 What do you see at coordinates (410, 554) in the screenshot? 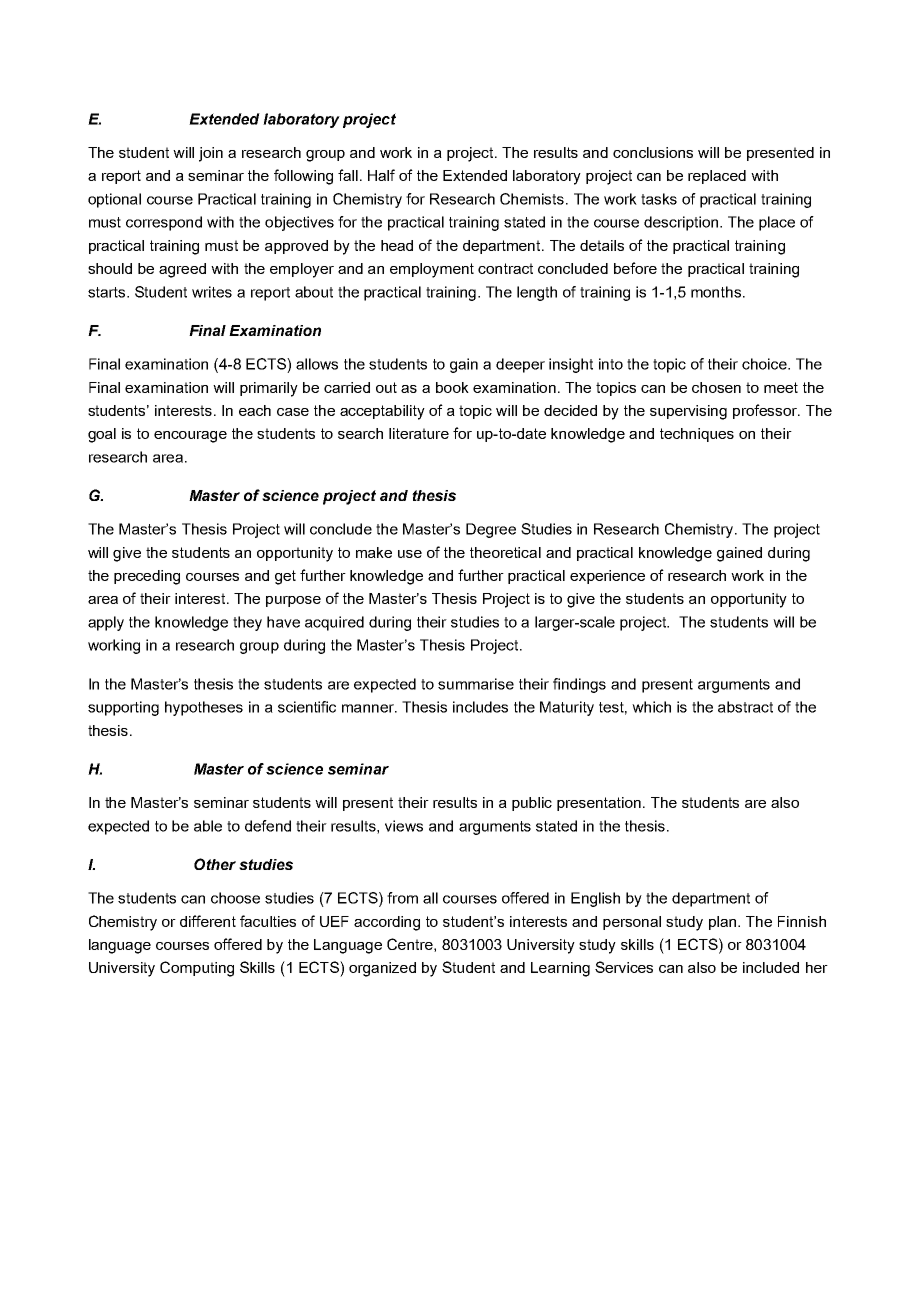
I see `use` at bounding box center [410, 554].
